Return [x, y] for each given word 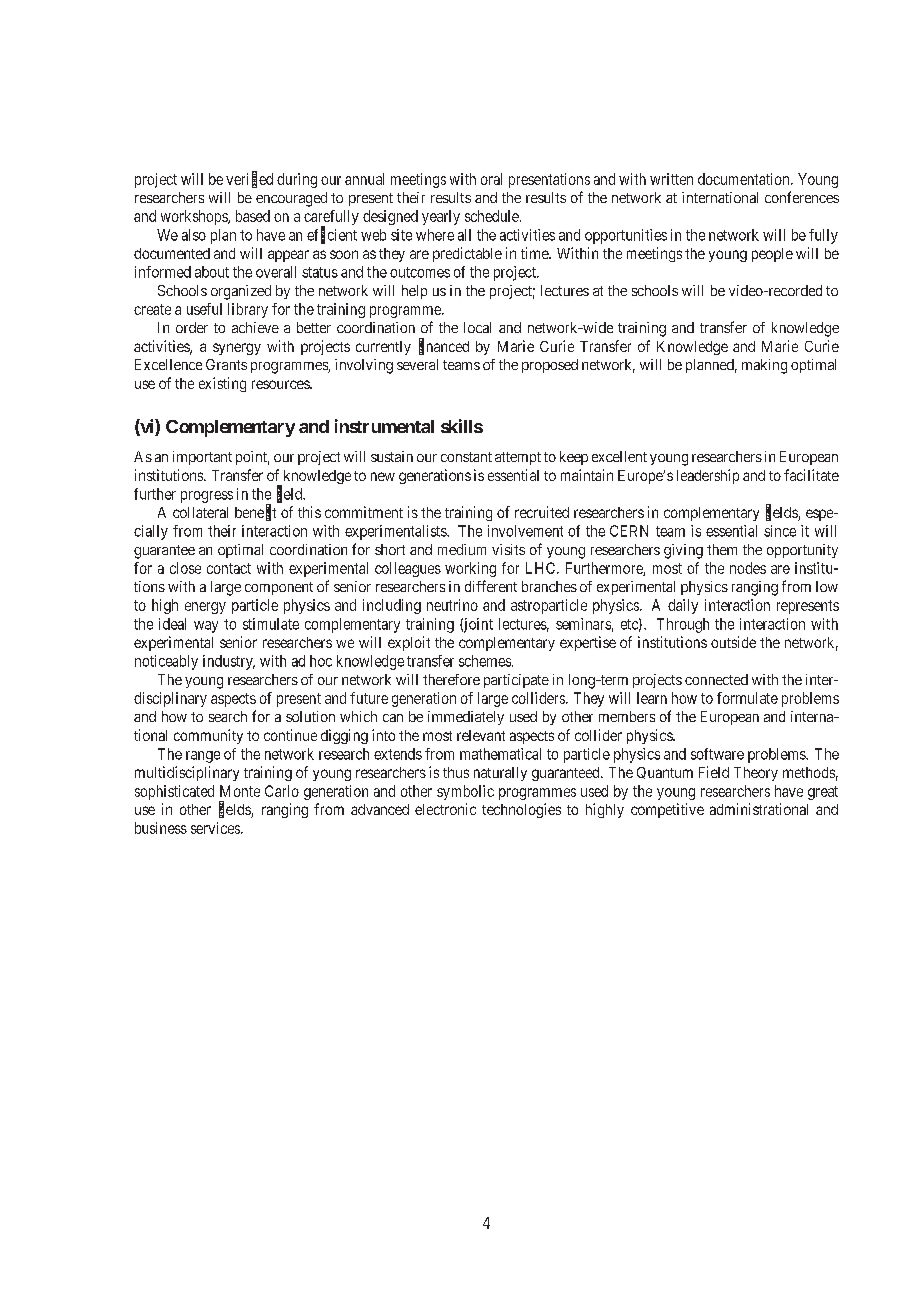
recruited [542, 512]
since [780, 531]
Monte [240, 791]
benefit [255, 513]
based [253, 216]
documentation [745, 179]
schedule [493, 216]
